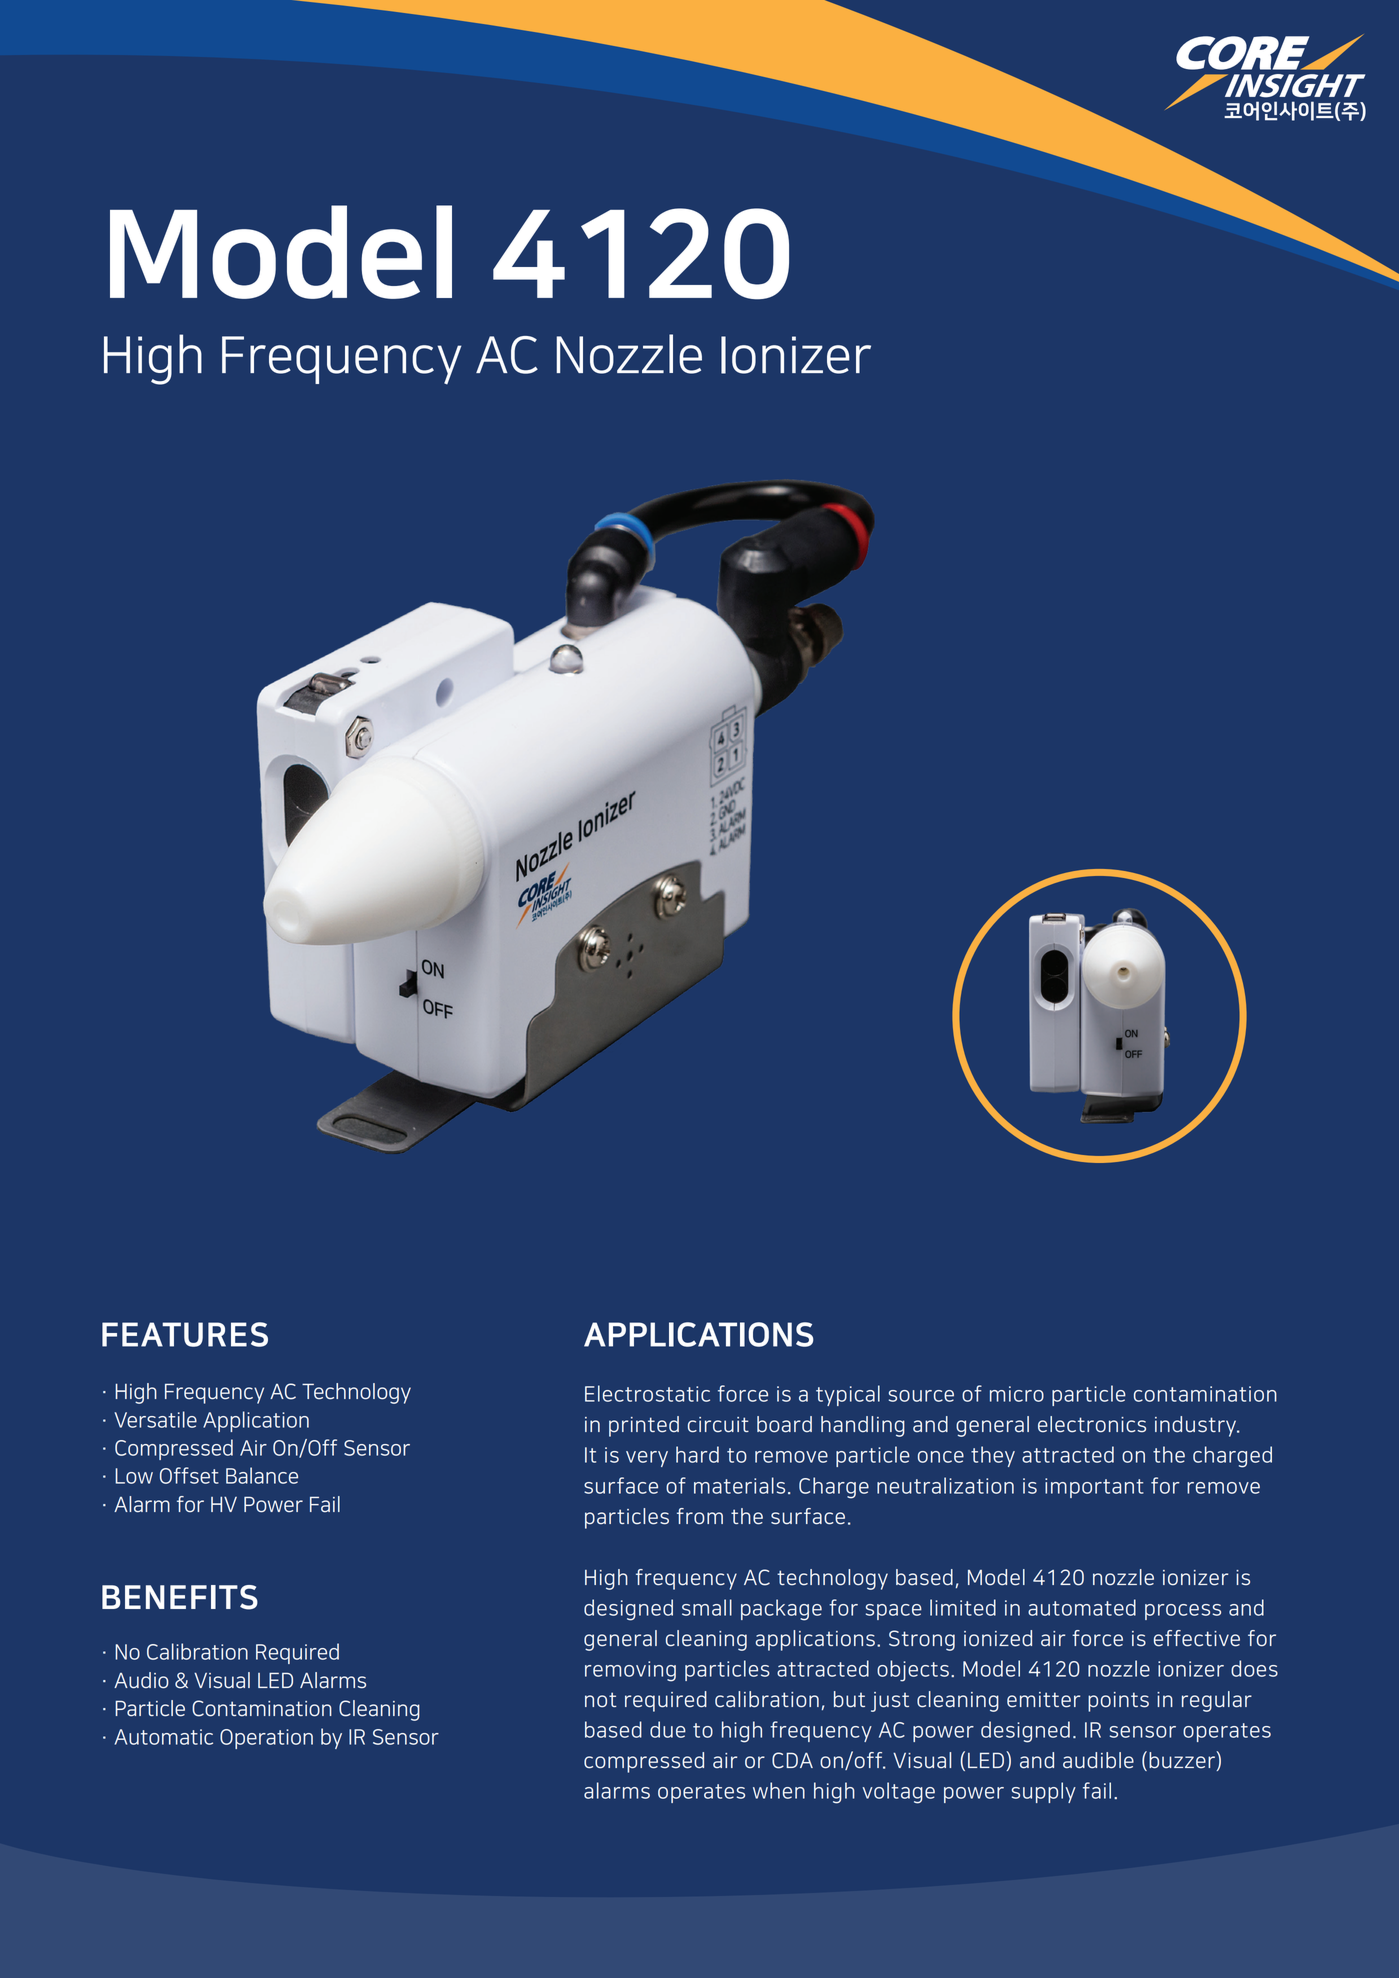 The width and height of the screenshot is (1399, 1978). What do you see at coordinates (647, 1393) in the screenshot?
I see `Electrostatic` at bounding box center [647, 1393].
